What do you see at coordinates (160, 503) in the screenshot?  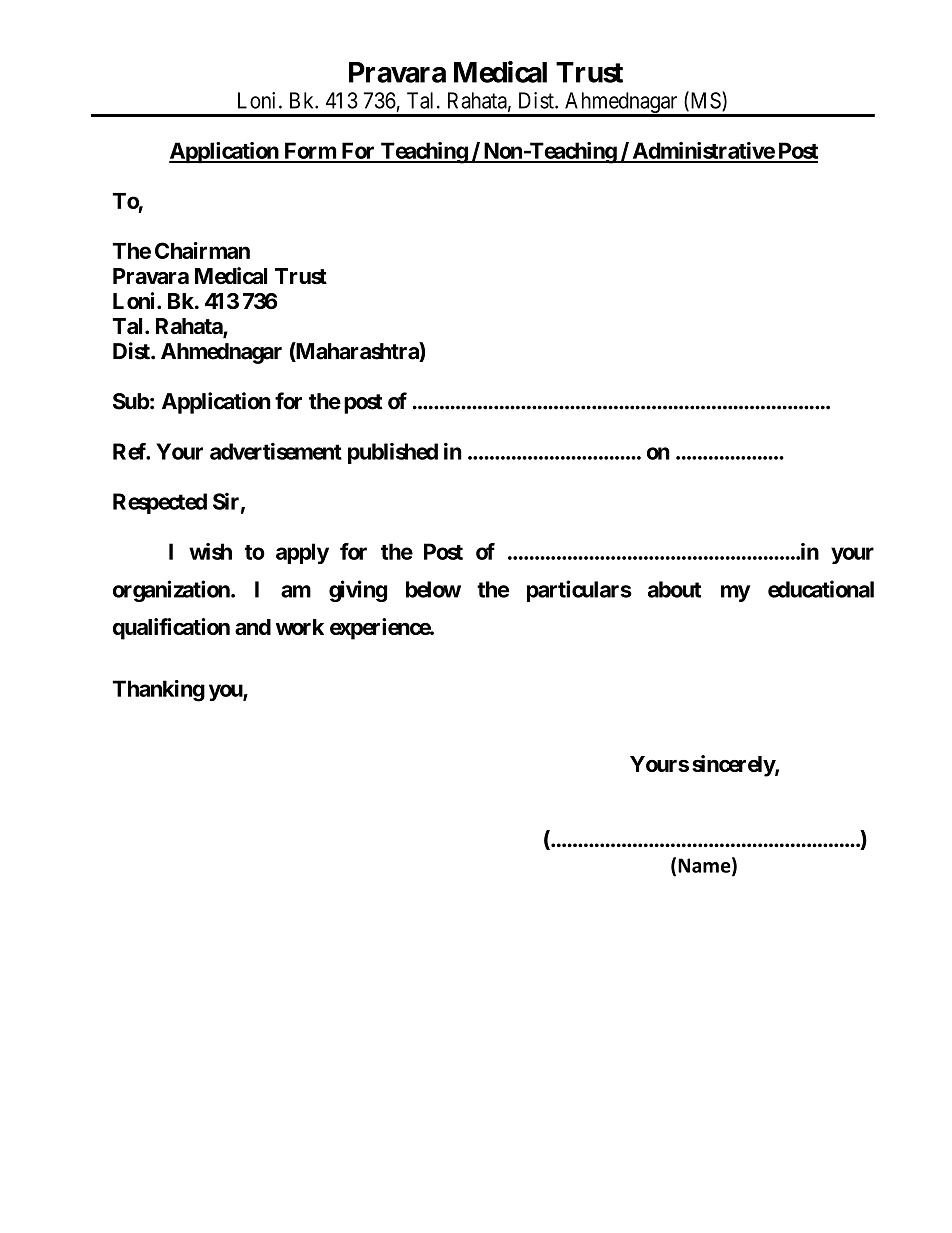 I see `Respected` at bounding box center [160, 503].
